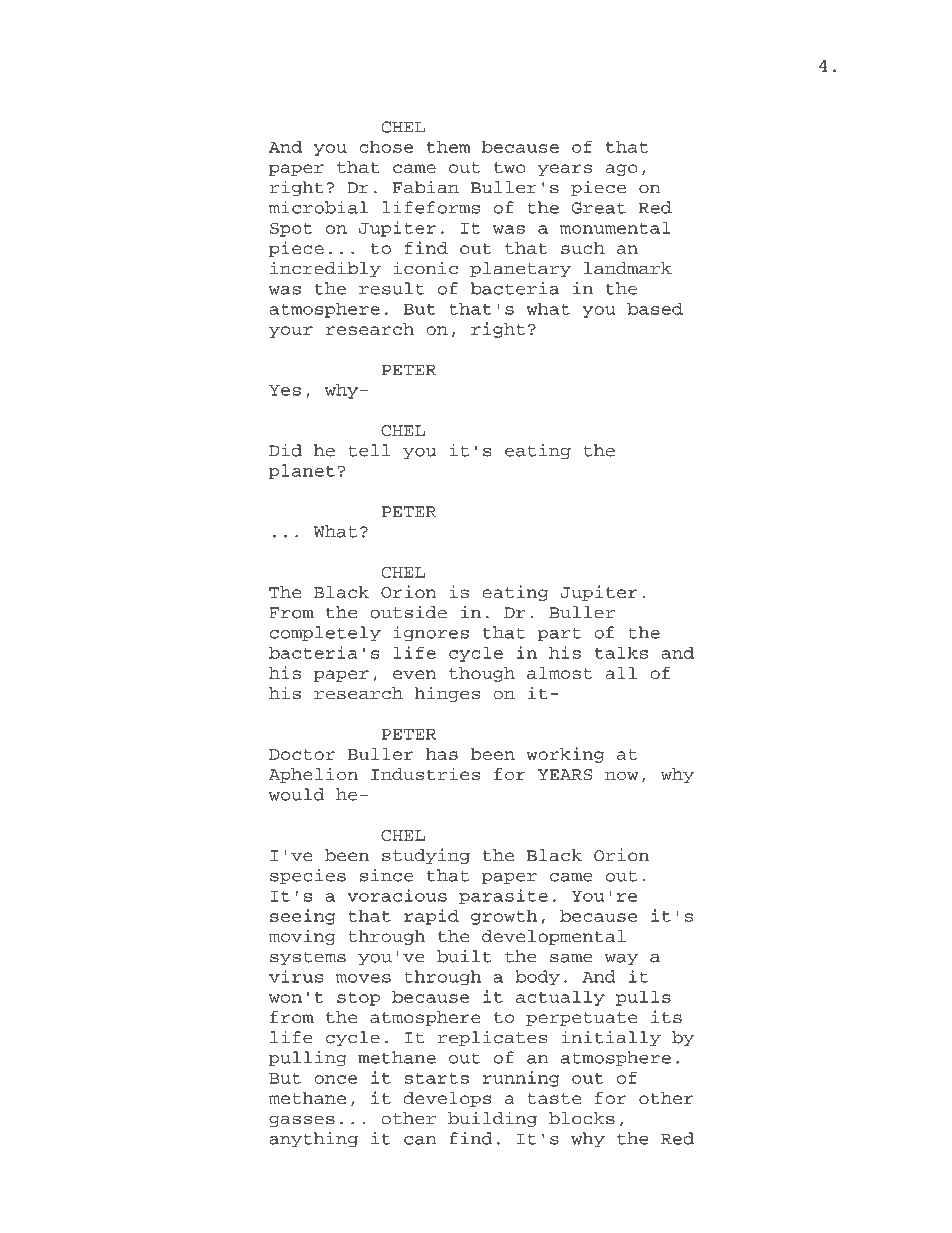  What do you see at coordinates (325, 634) in the screenshot?
I see `completely` at bounding box center [325, 634].
